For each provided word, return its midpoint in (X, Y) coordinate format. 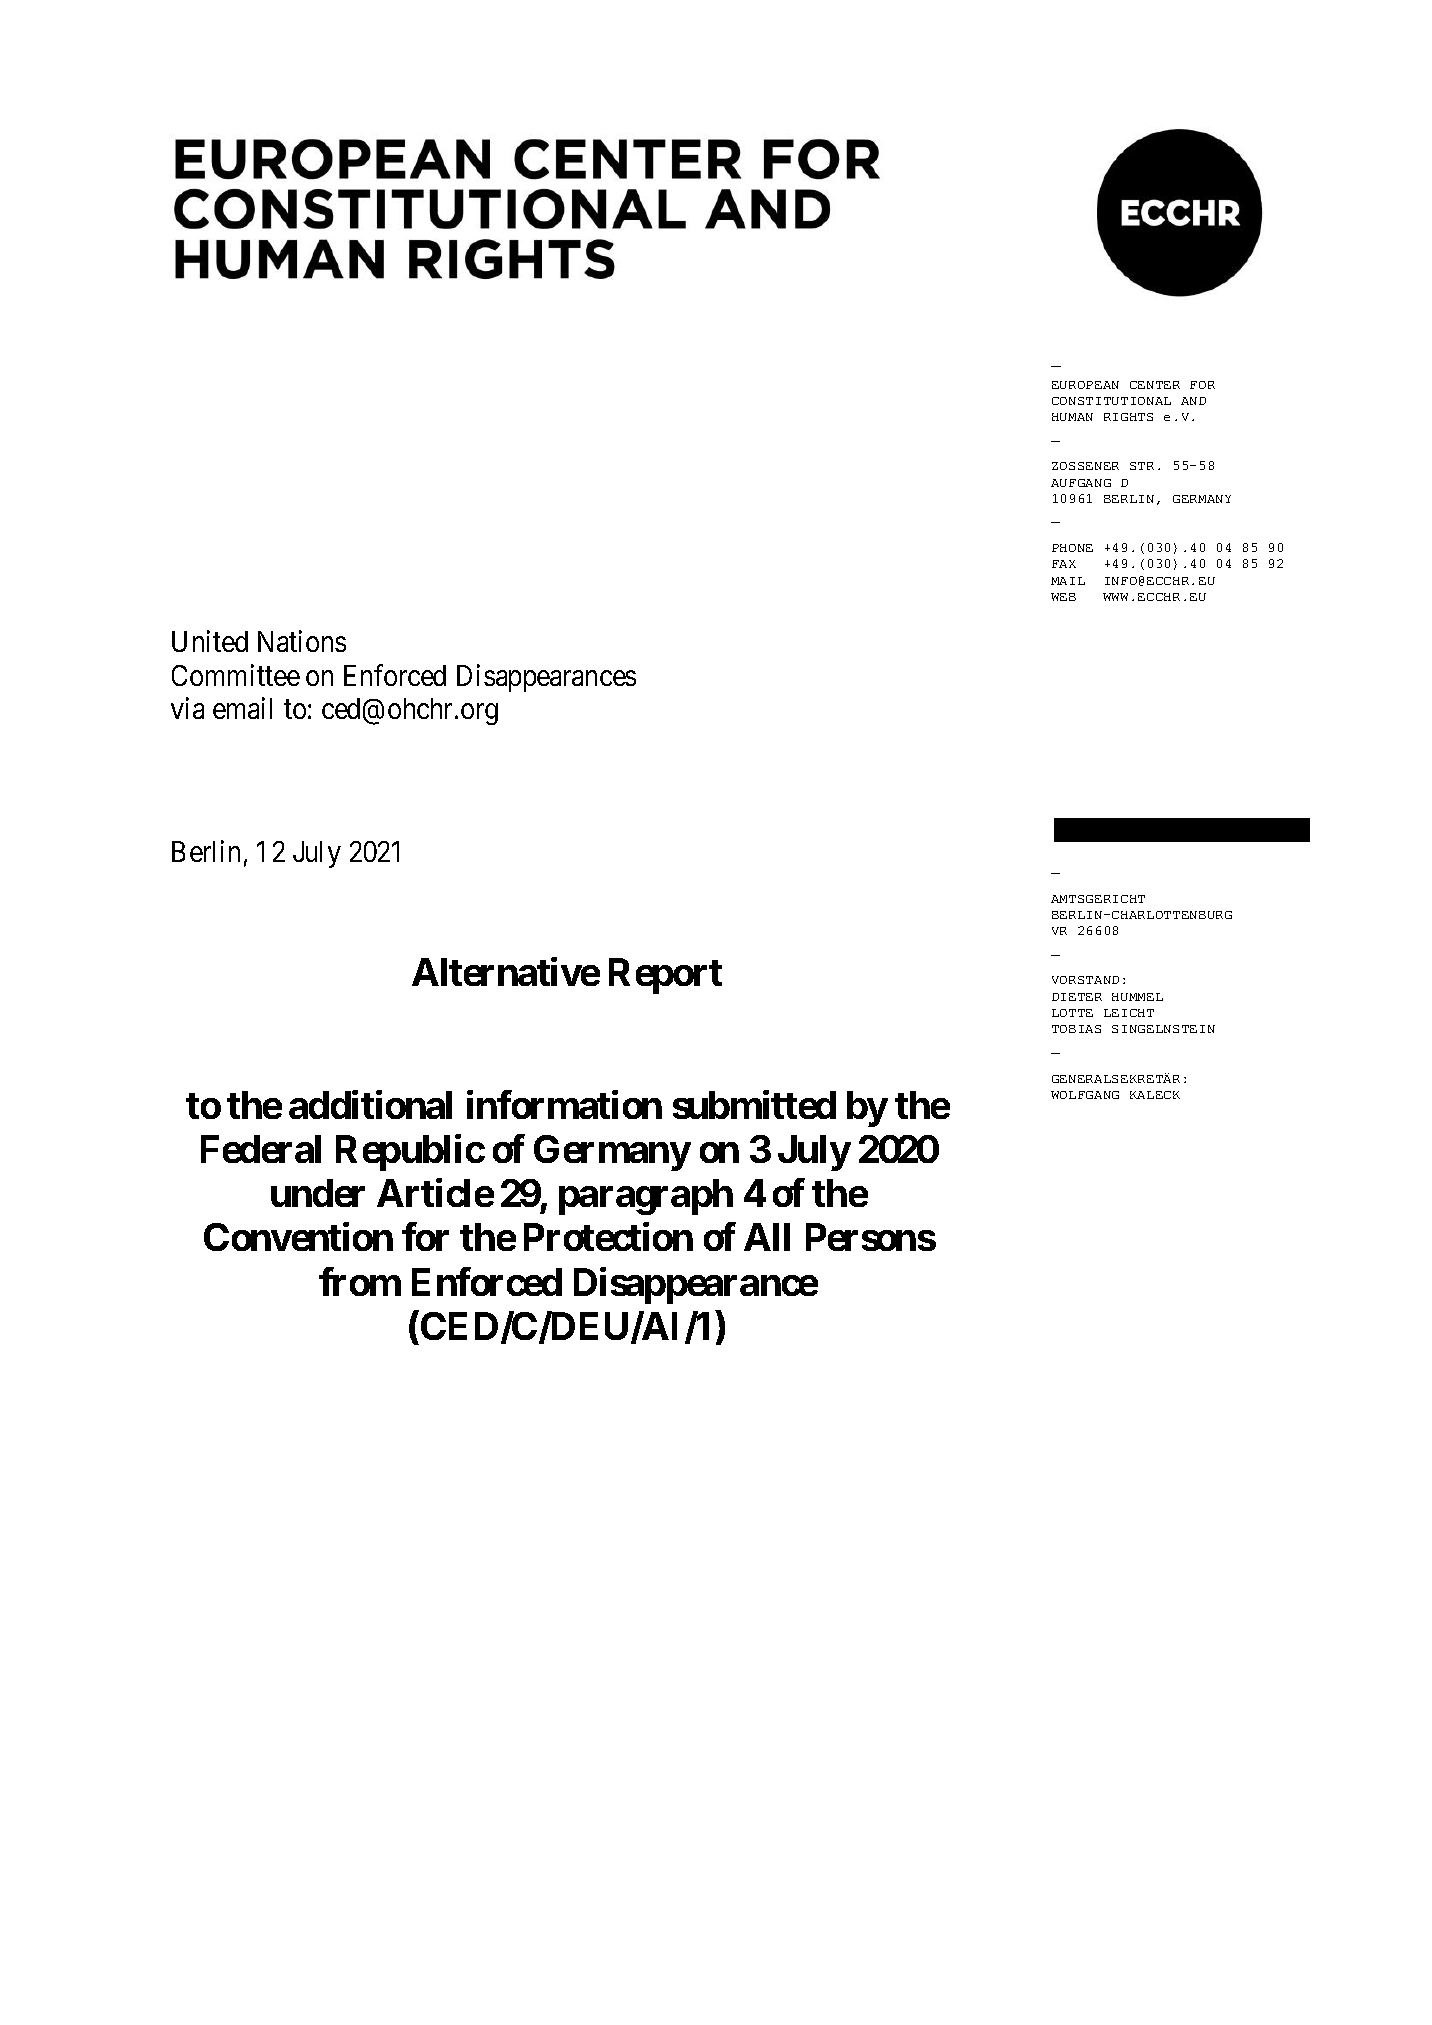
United (210, 641)
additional (370, 1104)
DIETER (1077, 997)
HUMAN (1072, 417)
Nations (302, 641)
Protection (608, 1237)
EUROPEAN (1085, 385)
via (187, 708)
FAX (1064, 564)
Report (665, 976)
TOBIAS (1076, 1029)
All (767, 1237)
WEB (1063, 597)
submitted (754, 1104)
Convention (298, 1237)
